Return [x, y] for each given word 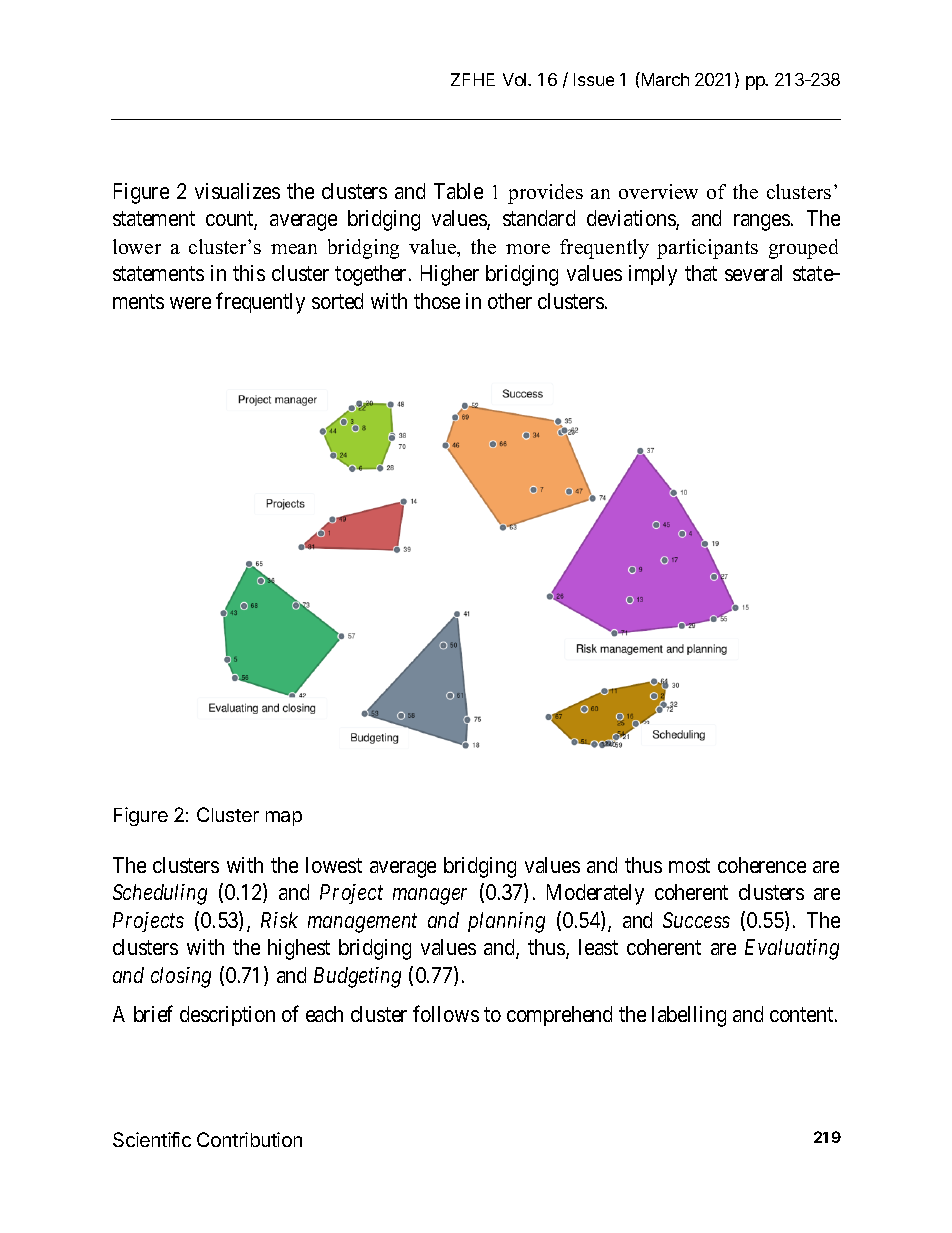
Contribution [249, 1139]
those [437, 301]
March [664, 79]
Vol [516, 79]
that [701, 273]
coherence [762, 865]
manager [430, 896]
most [689, 865]
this [249, 273]
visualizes [237, 191]
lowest [334, 865]
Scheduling [160, 894]
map [284, 818]
